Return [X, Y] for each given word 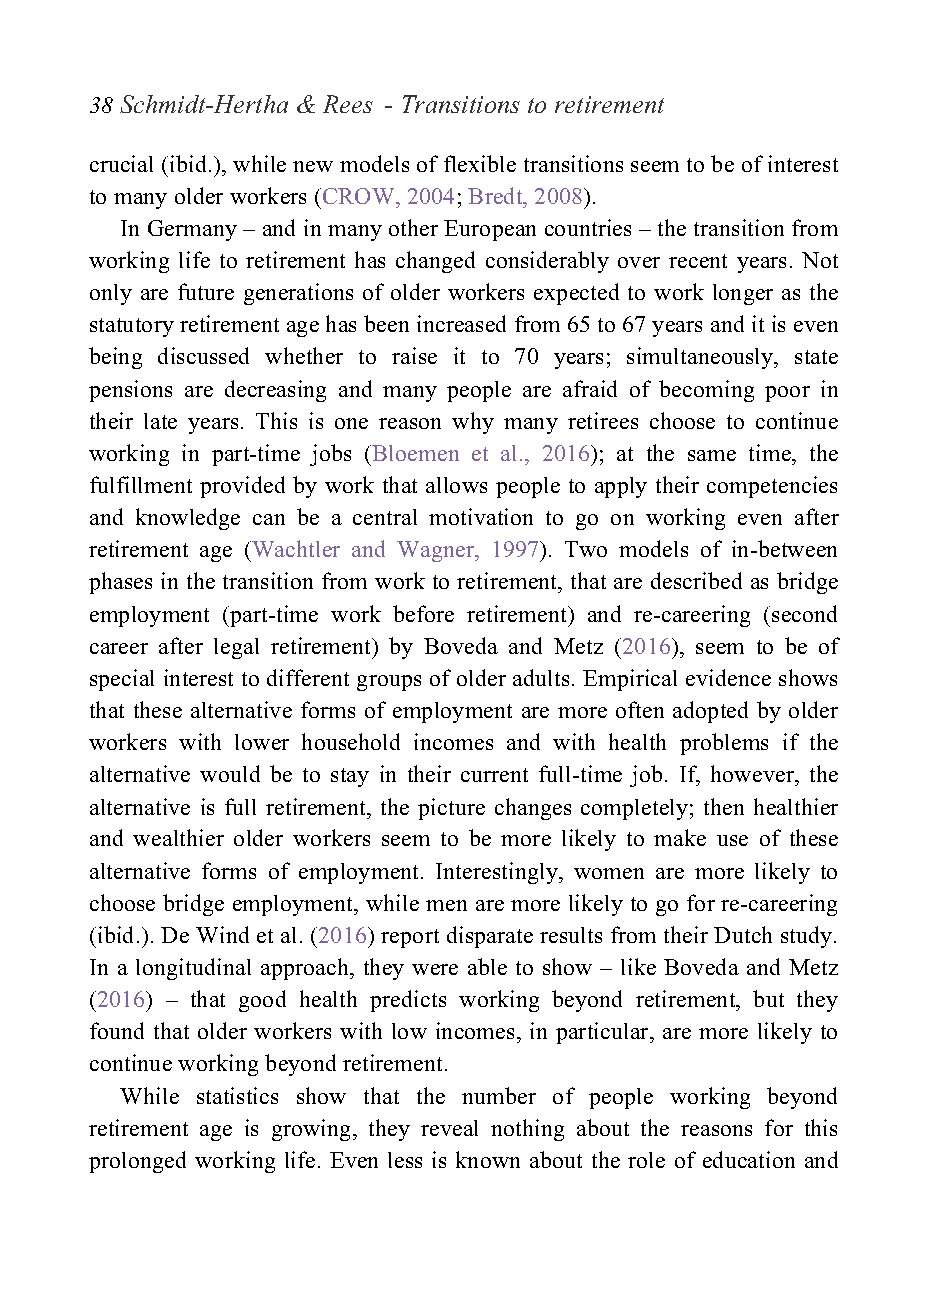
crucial [121, 163]
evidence [728, 677]
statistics [237, 1095]
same [712, 455]
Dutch [743, 934]
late [160, 421]
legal [236, 648]
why [473, 423]
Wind [222, 934]
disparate [490, 937]
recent [698, 261]
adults [541, 677]
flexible [480, 163]
